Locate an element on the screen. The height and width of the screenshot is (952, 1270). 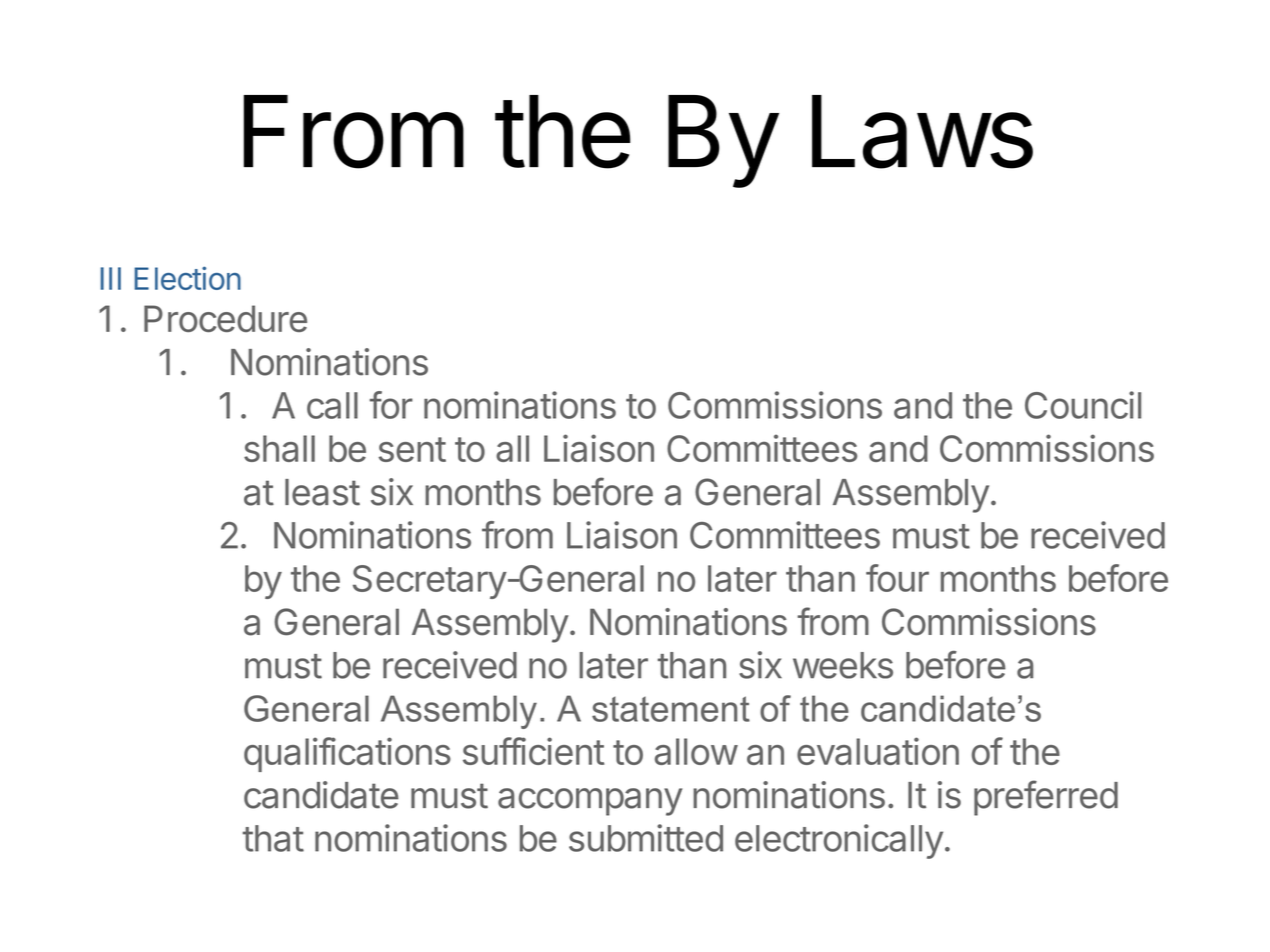
four is located at coordinates (897, 578).
